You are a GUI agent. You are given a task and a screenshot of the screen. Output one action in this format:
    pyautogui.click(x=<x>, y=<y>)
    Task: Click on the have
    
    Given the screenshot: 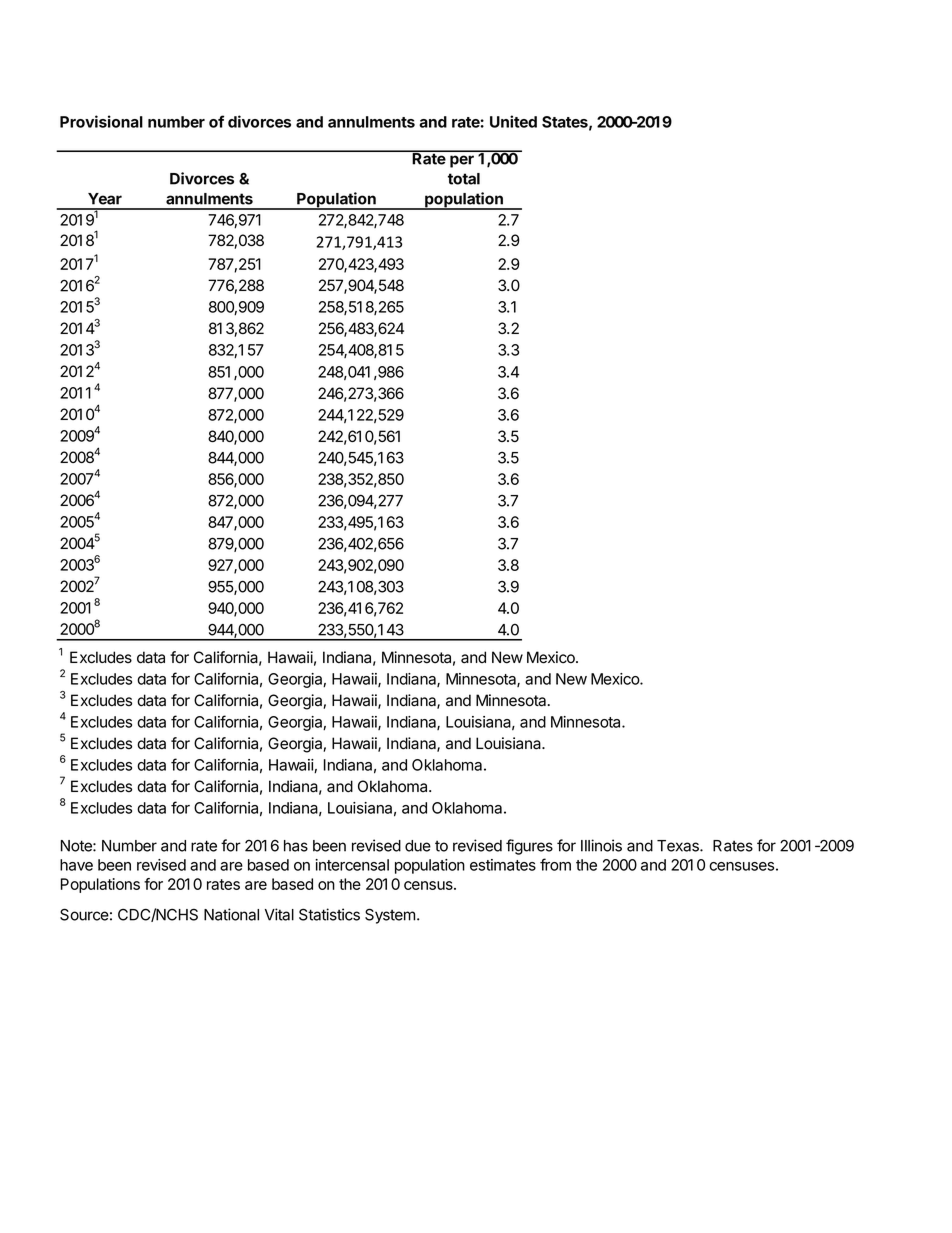 What is the action you would take?
    pyautogui.click(x=76, y=865)
